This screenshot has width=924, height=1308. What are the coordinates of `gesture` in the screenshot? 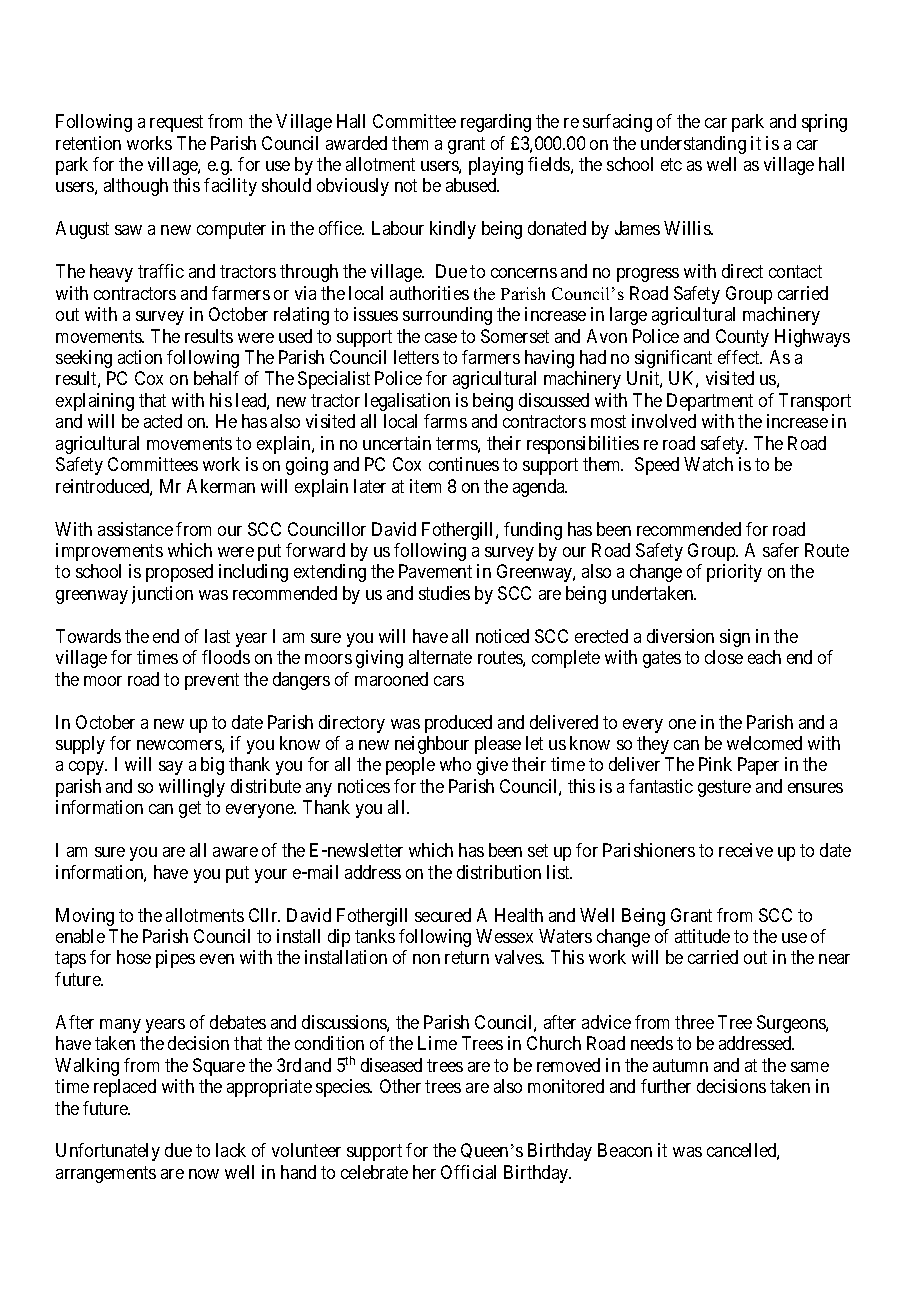 It's located at (724, 788).
